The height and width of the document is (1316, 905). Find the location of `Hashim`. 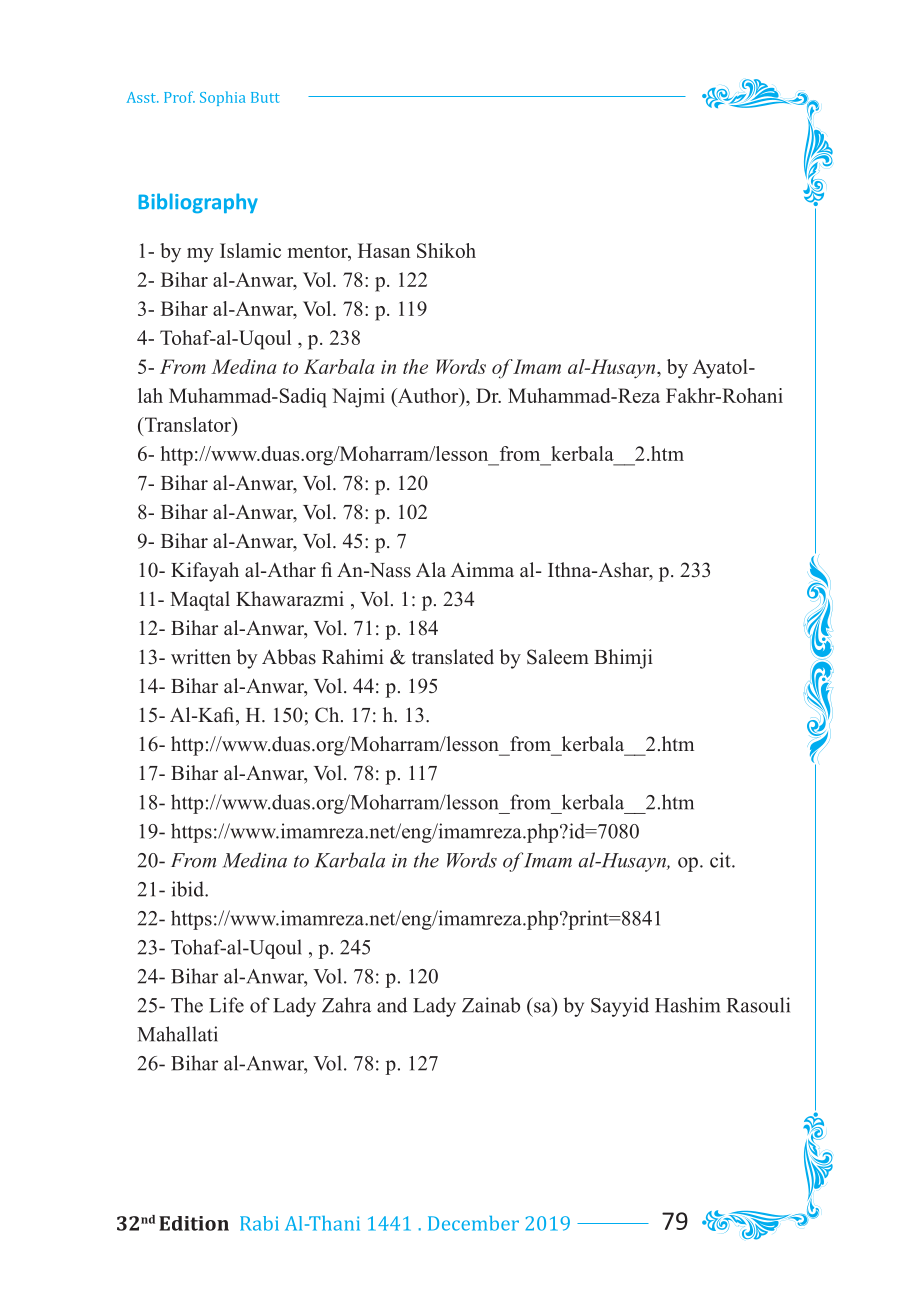

Hashim is located at coordinates (687, 1005).
